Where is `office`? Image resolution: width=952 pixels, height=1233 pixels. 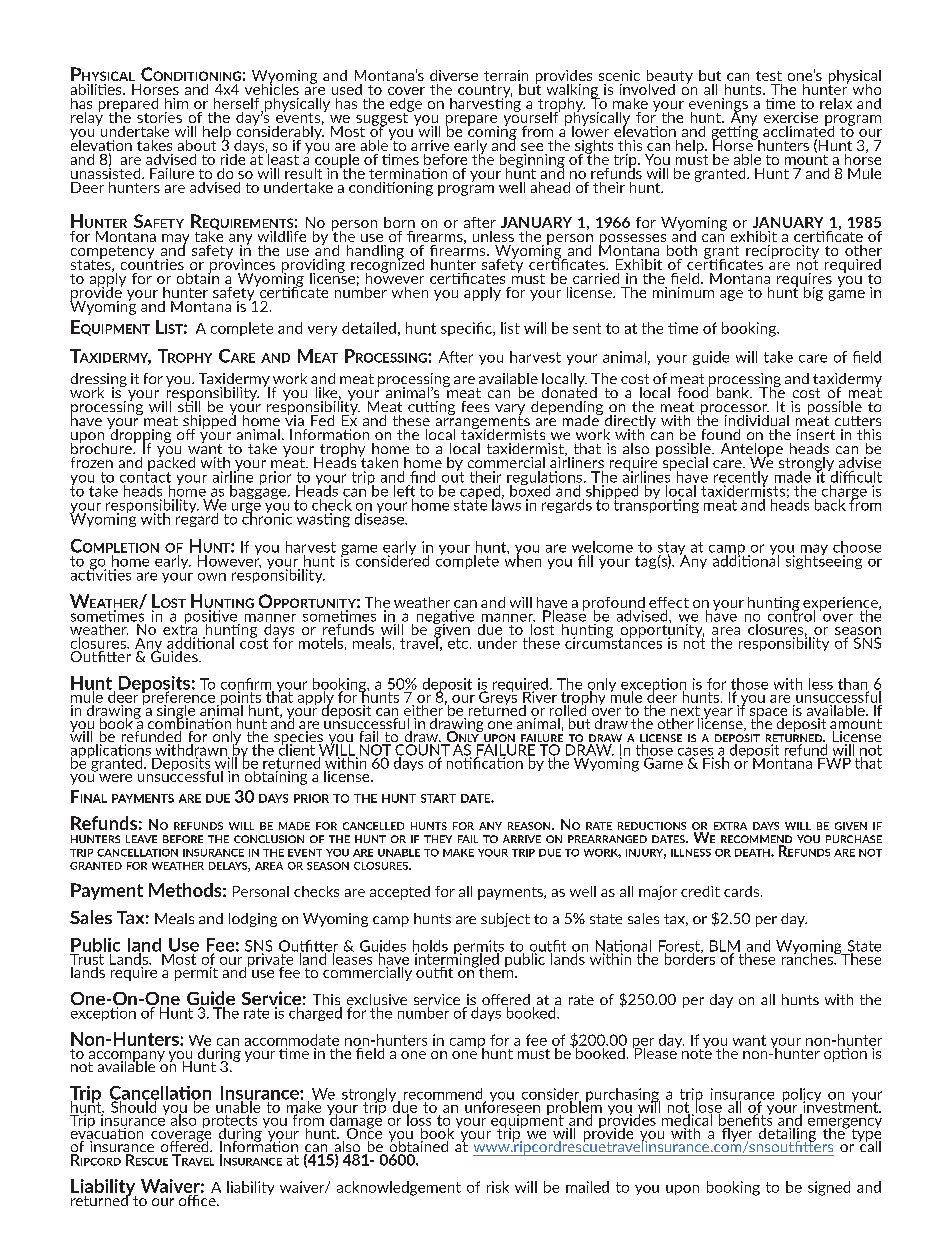 office is located at coordinates (197, 1199).
